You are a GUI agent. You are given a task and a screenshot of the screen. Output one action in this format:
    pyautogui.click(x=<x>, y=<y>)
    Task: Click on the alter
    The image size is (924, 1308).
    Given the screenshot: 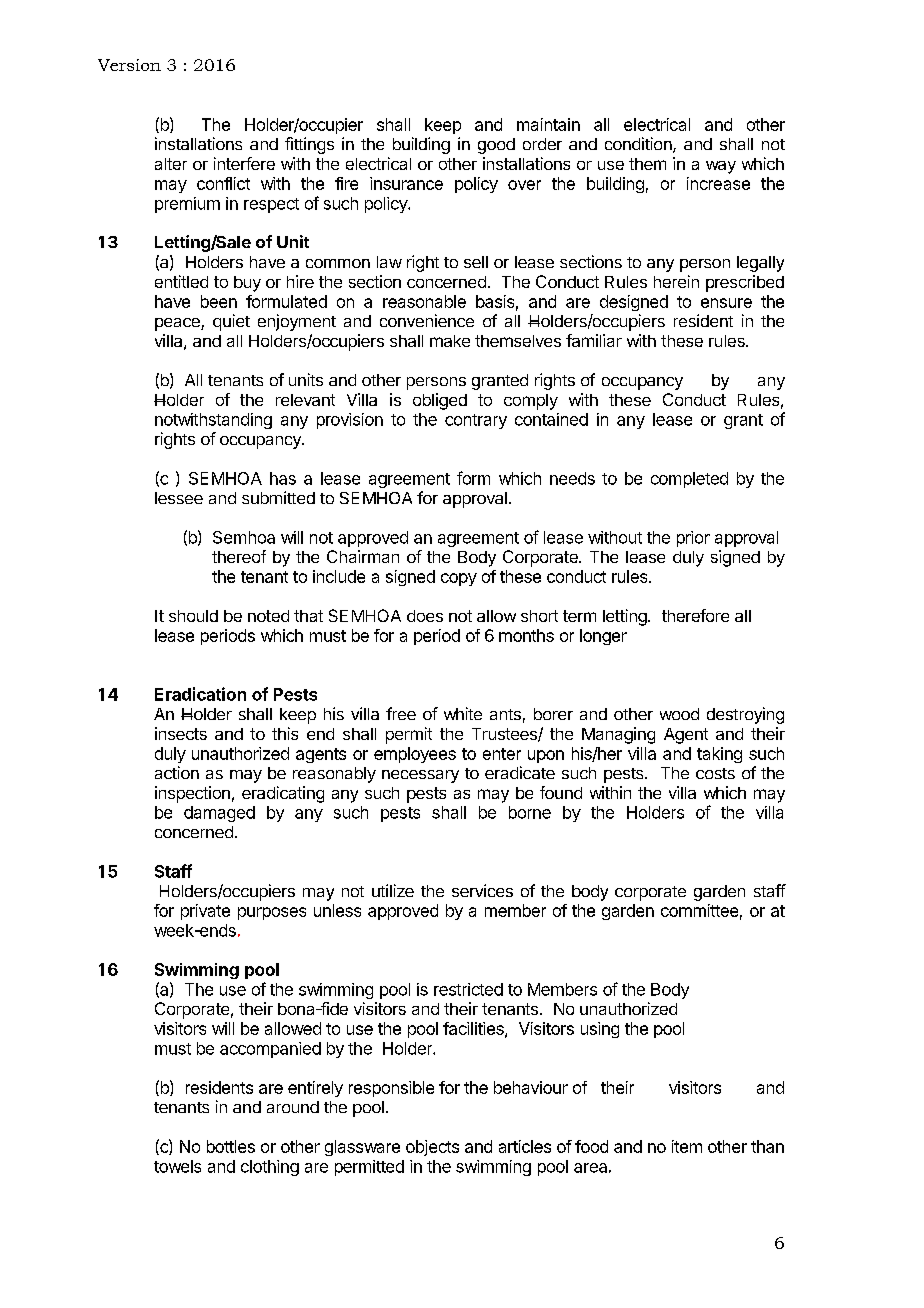 What is the action you would take?
    pyautogui.click(x=171, y=164)
